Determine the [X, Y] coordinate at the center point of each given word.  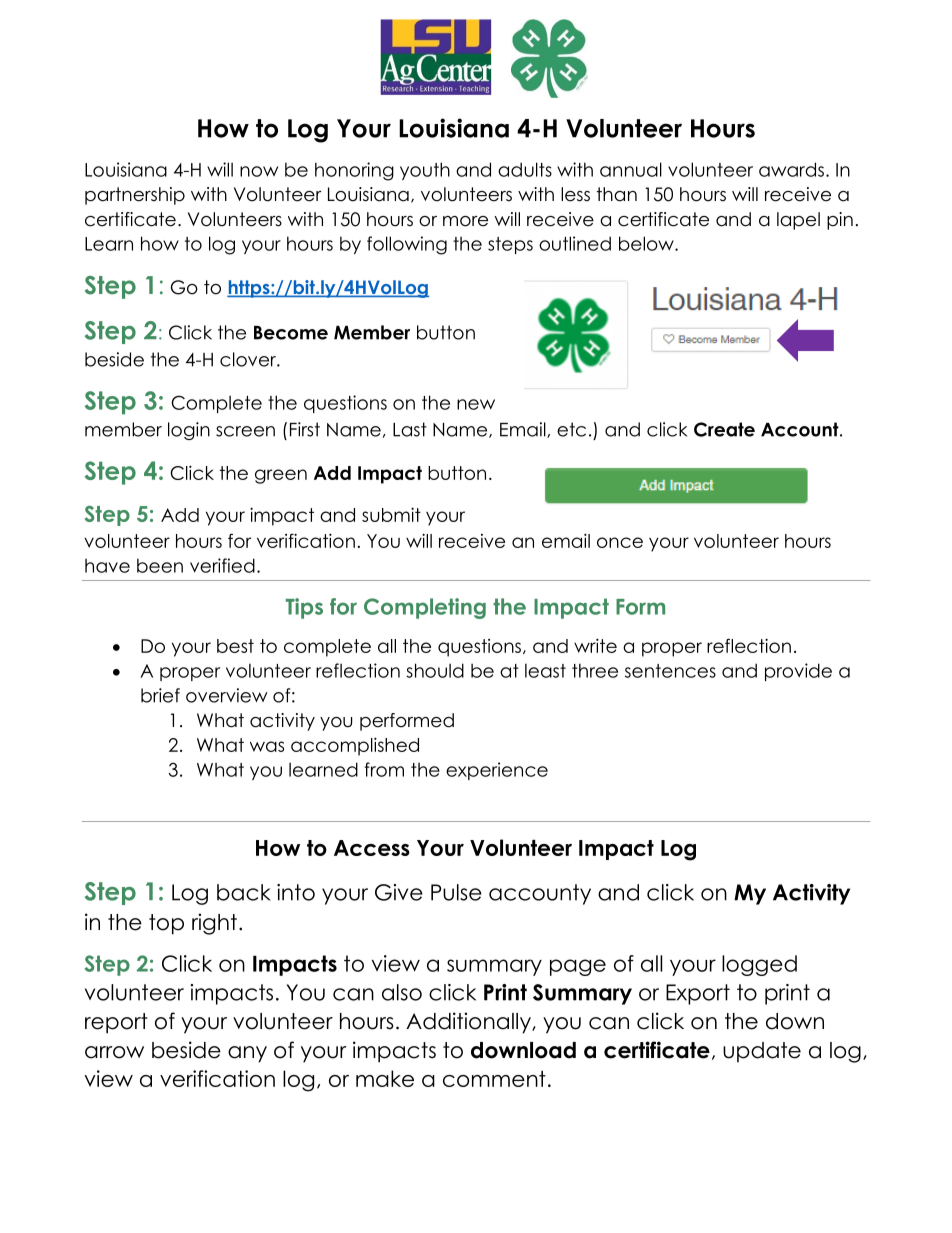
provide [798, 672]
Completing [425, 608]
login [189, 431]
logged [759, 965]
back [243, 892]
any [247, 1054]
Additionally [469, 1023]
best [235, 646]
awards [791, 169]
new [476, 404]
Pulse [456, 892]
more [465, 221]
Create [724, 429]
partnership [135, 196]
